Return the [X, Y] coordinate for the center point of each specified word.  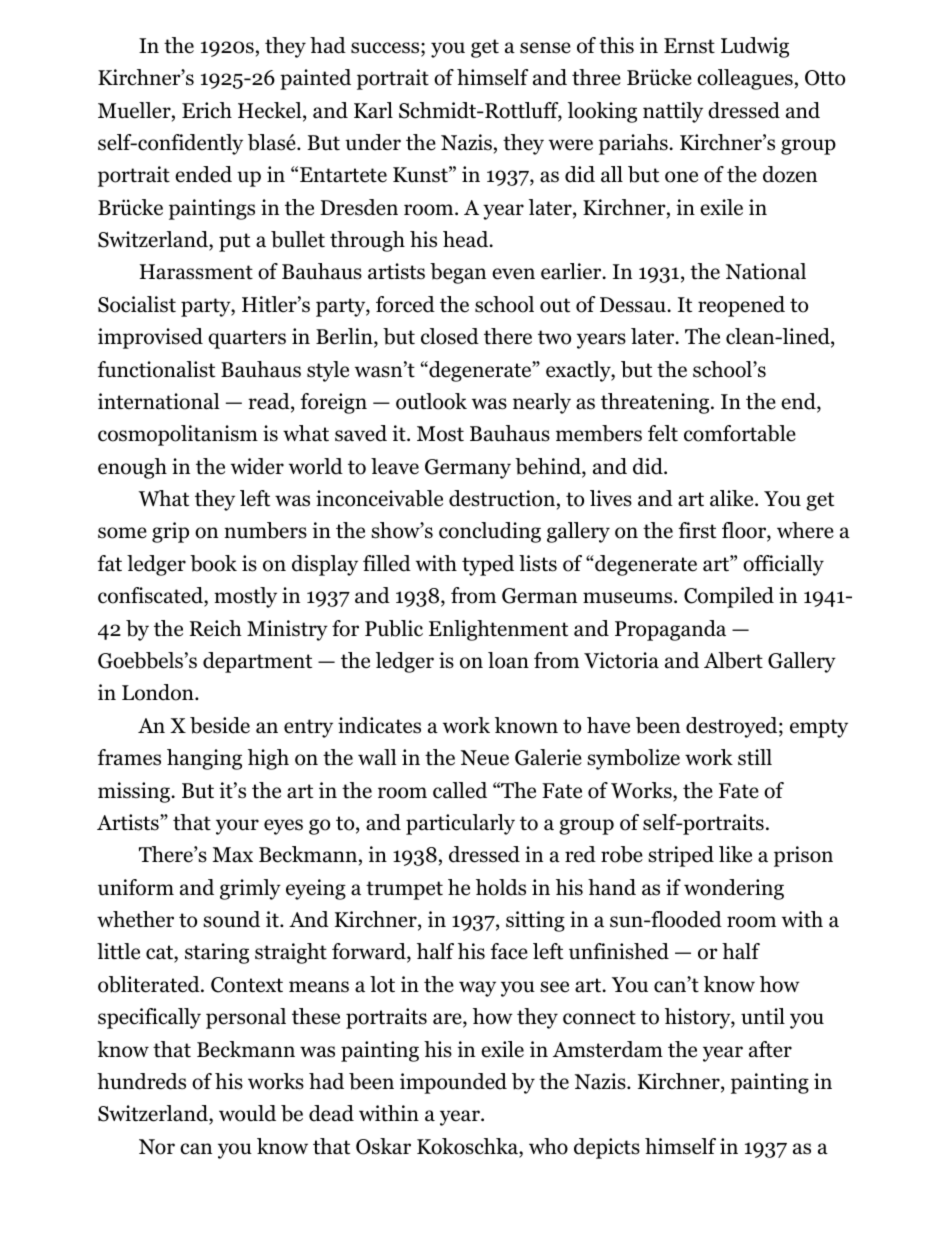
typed [488, 565]
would [247, 1113]
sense [545, 48]
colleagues [745, 79]
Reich [216, 628]
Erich [207, 110]
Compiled [729, 597]
